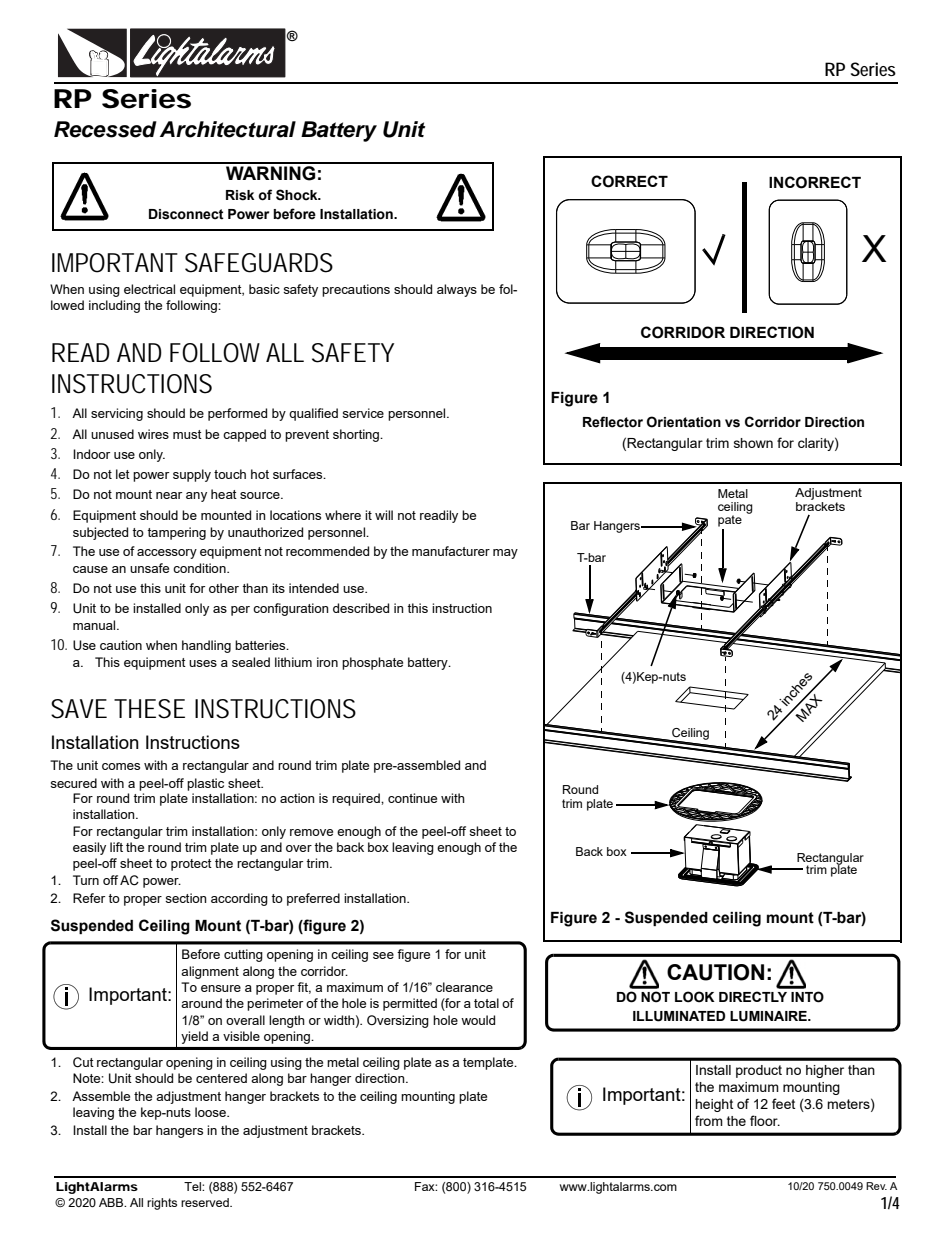 The height and width of the screenshot is (1233, 952). I want to click on Shock, so click(298, 195).
